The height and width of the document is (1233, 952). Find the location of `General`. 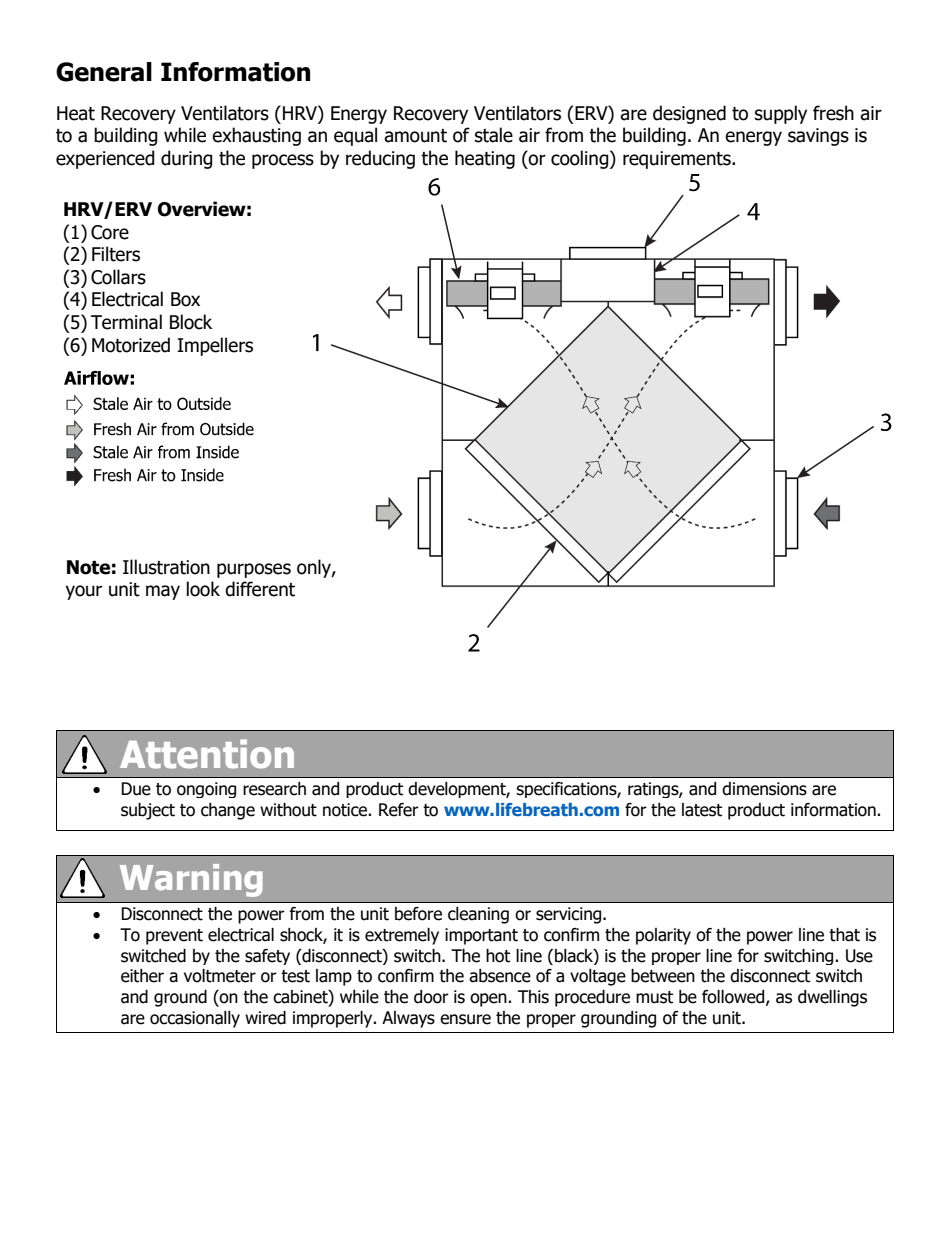

General is located at coordinates (104, 72).
